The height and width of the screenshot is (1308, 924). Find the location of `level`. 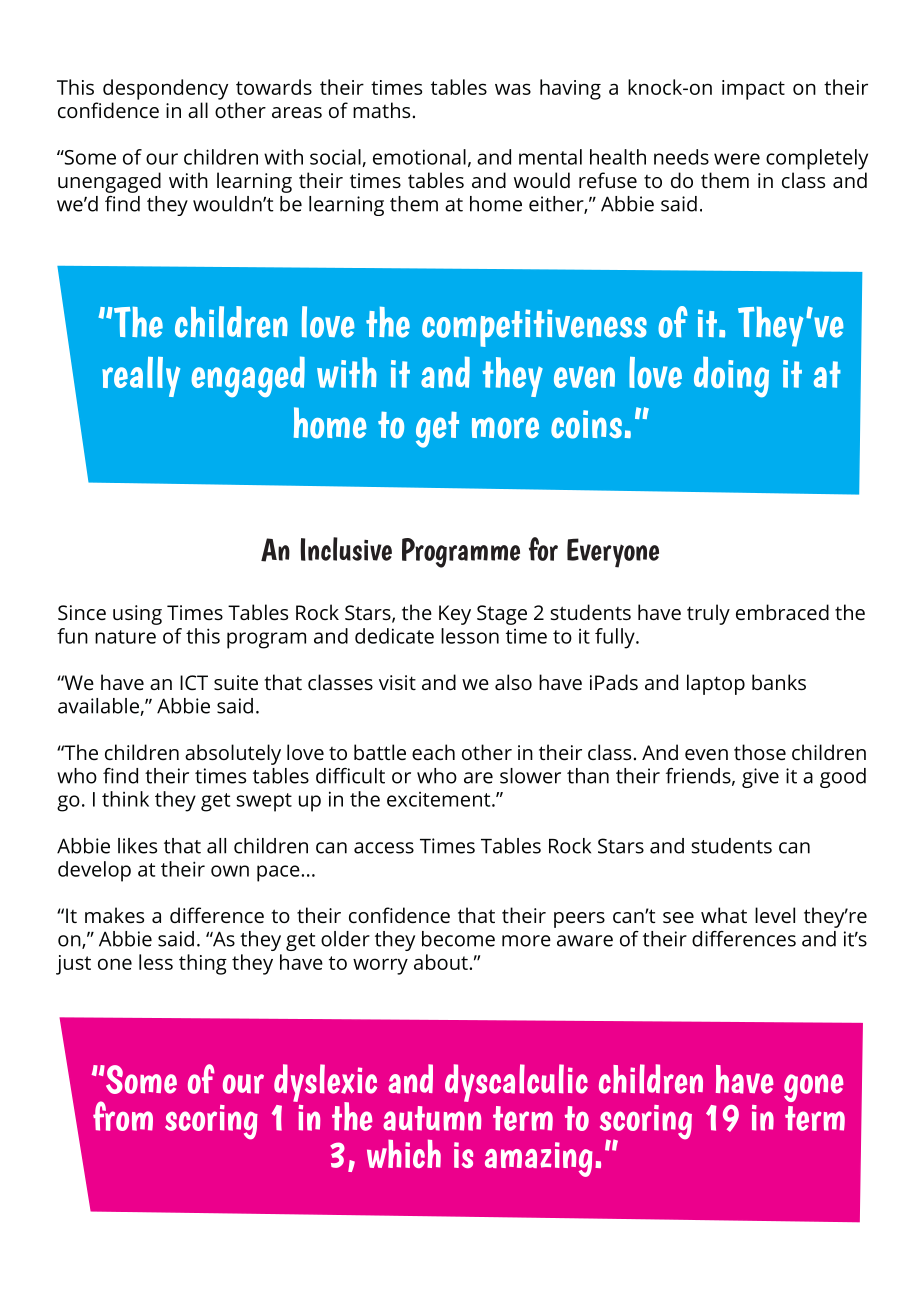

level is located at coordinates (775, 915).
